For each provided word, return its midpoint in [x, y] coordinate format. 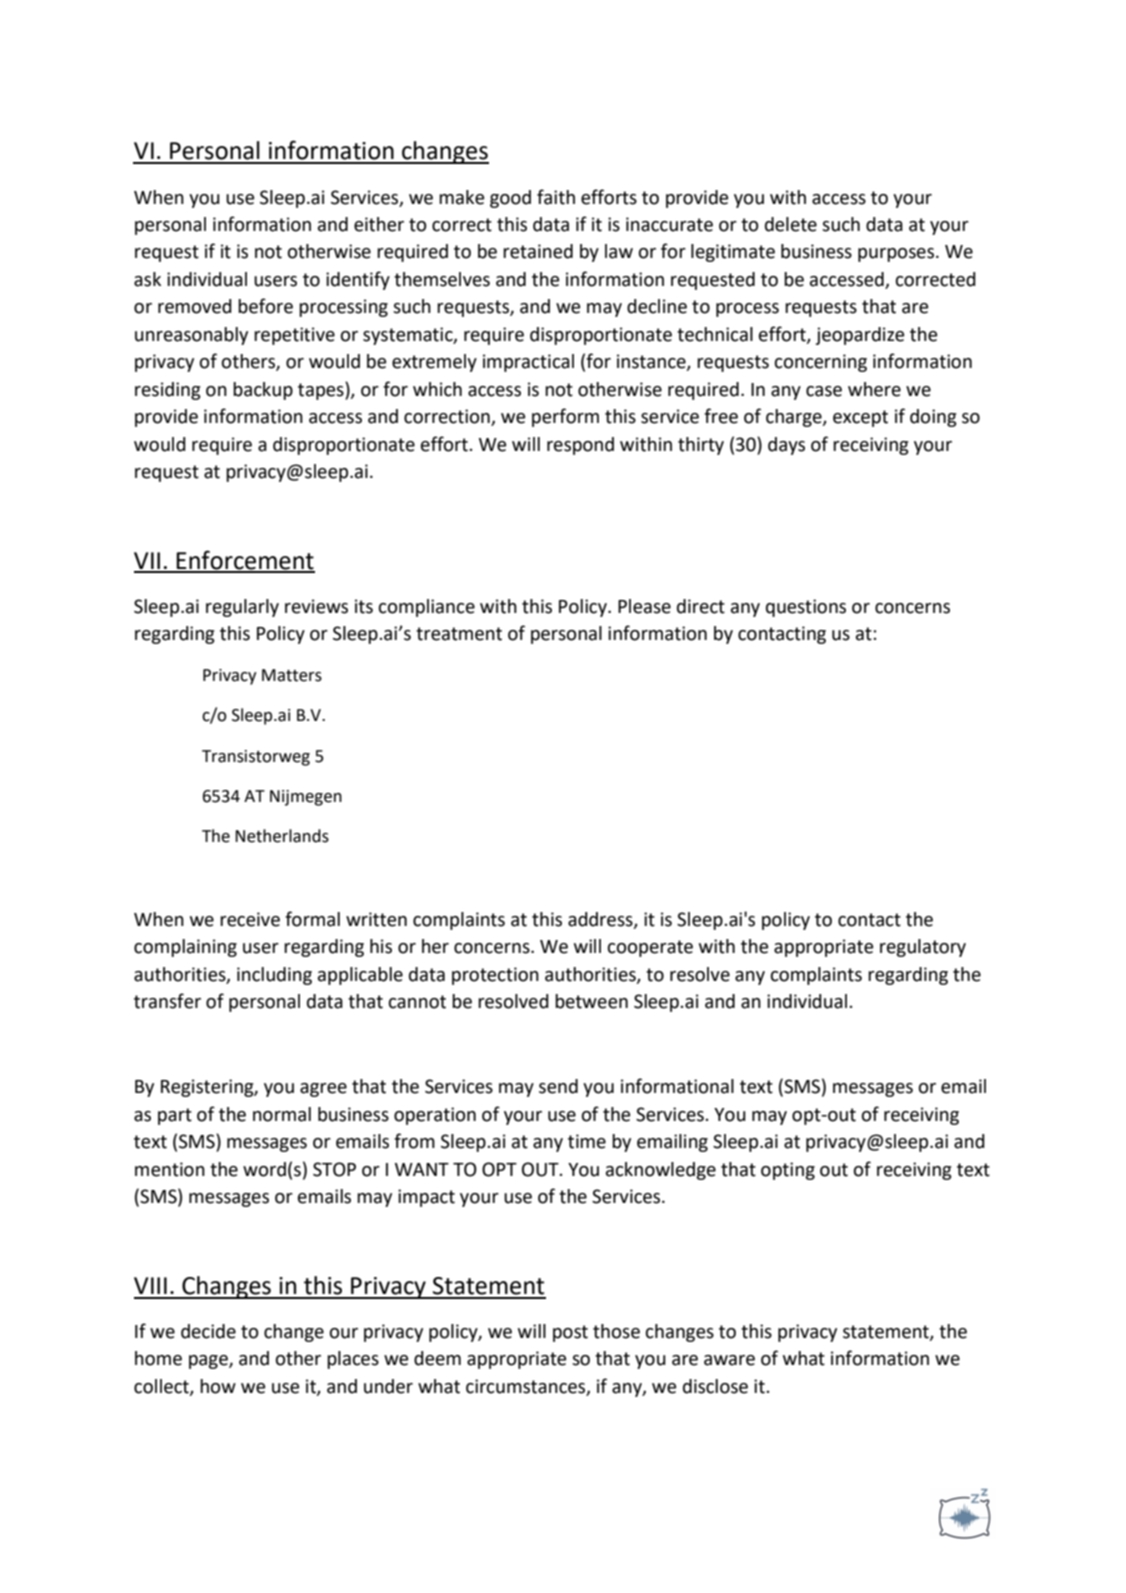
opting [788, 1171]
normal [282, 1114]
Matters [292, 675]
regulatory [923, 948]
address [601, 920]
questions [806, 608]
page [209, 1362]
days [786, 446]
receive [250, 919]
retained [538, 251]
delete [791, 224]
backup [263, 391]
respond [580, 446]
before [265, 306]
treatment [459, 634]
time [587, 1141]
